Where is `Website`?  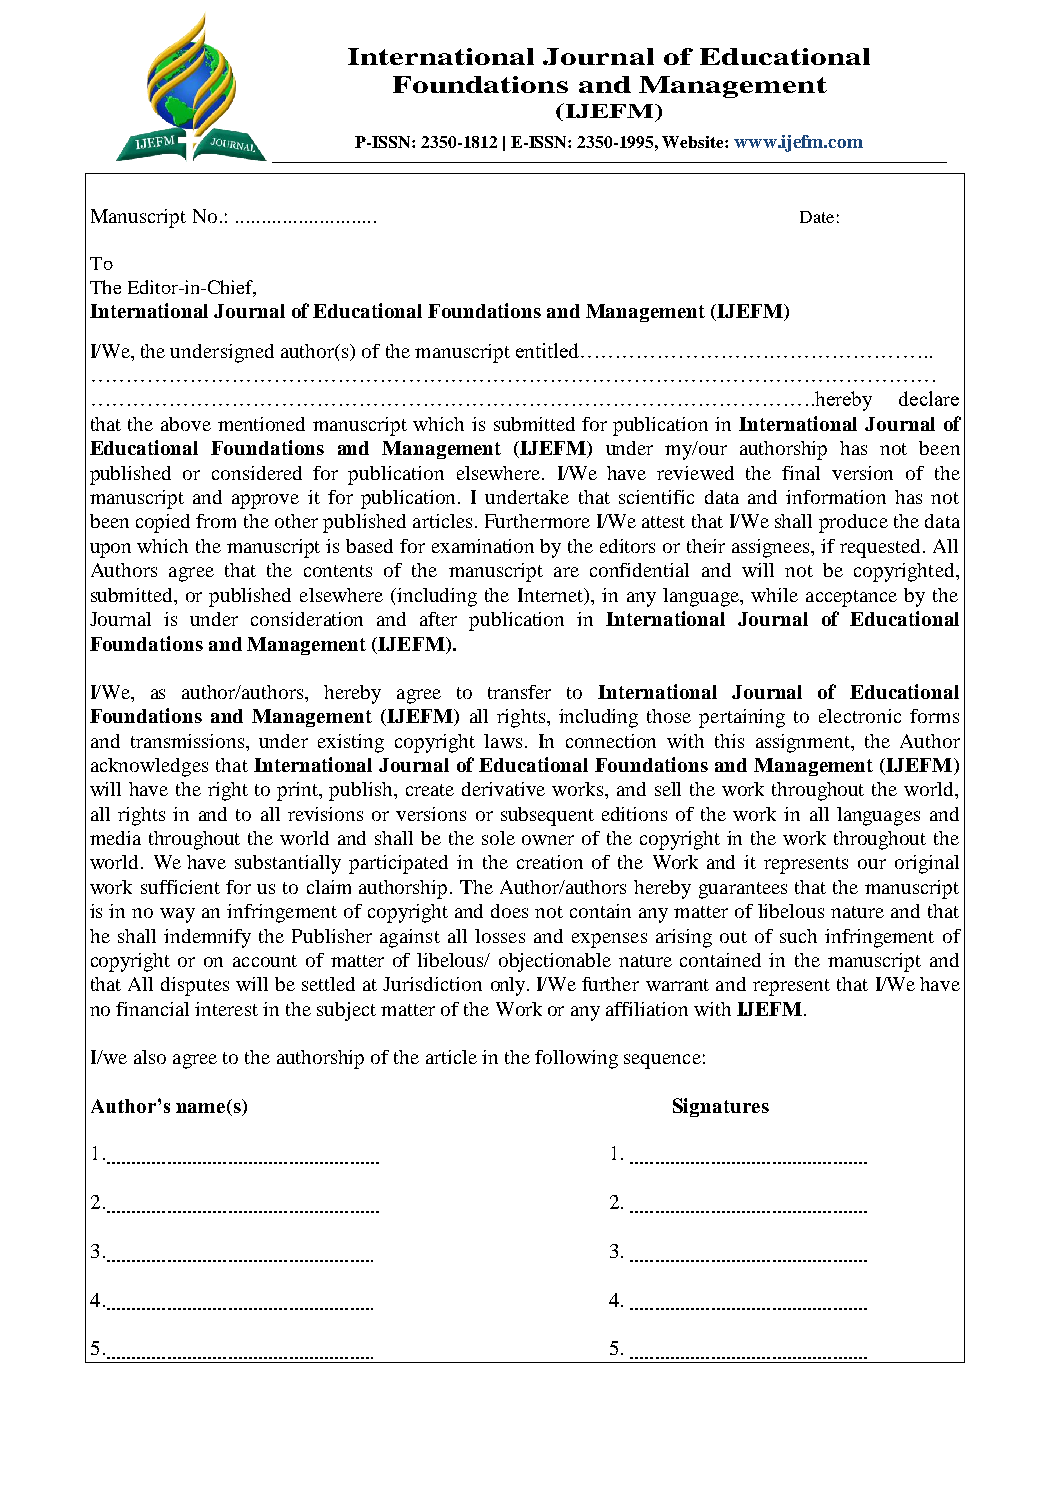
Website is located at coordinates (694, 142).
